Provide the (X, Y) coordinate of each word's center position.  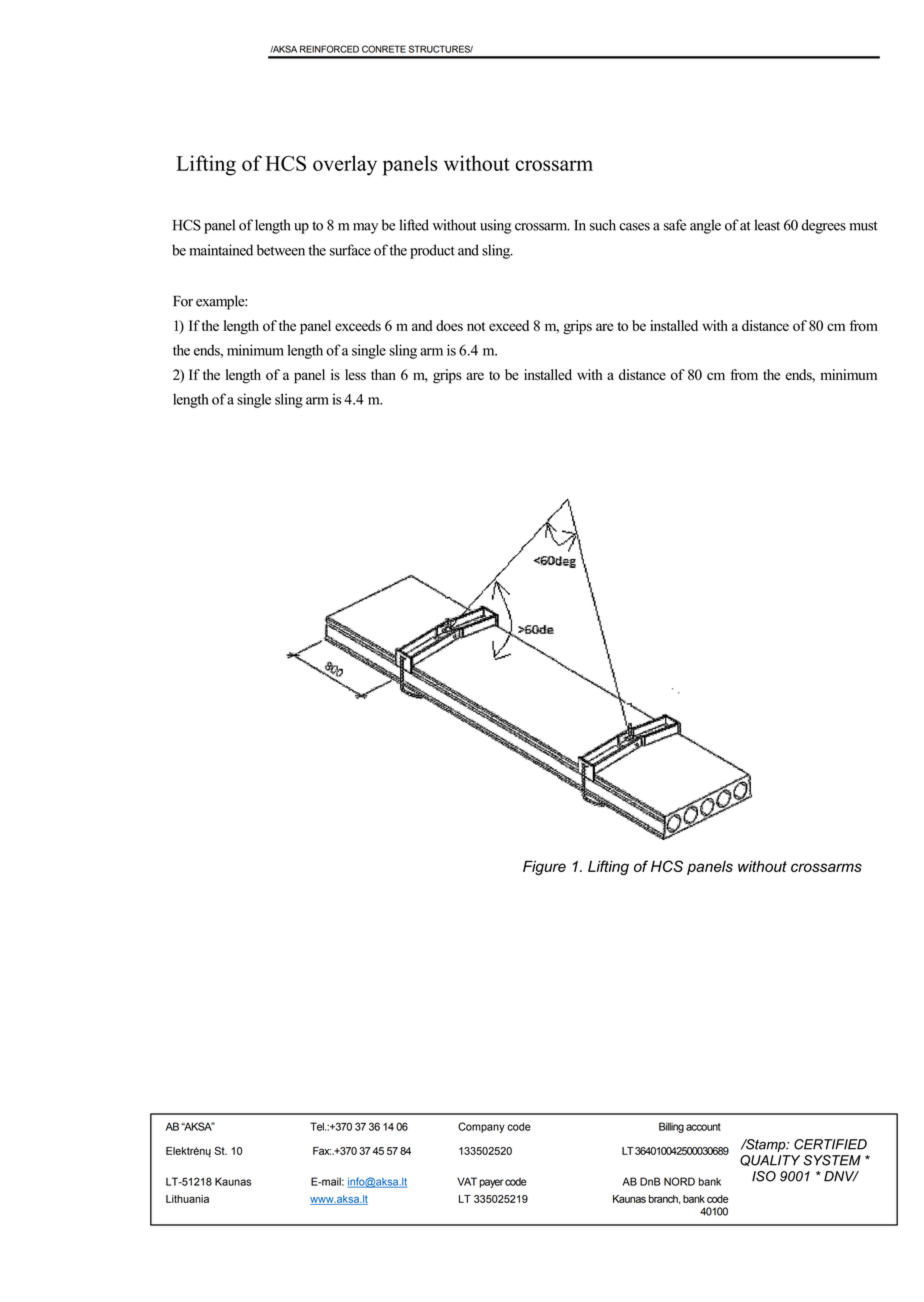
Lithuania (187, 1199)
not (476, 326)
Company (481, 1127)
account (703, 1127)
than (383, 374)
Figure (544, 867)
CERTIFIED (830, 1144)
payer (491, 1183)
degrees (824, 226)
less (355, 374)
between (281, 250)
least (767, 225)
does (449, 325)
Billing (671, 1127)
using (495, 226)
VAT (467, 1181)
